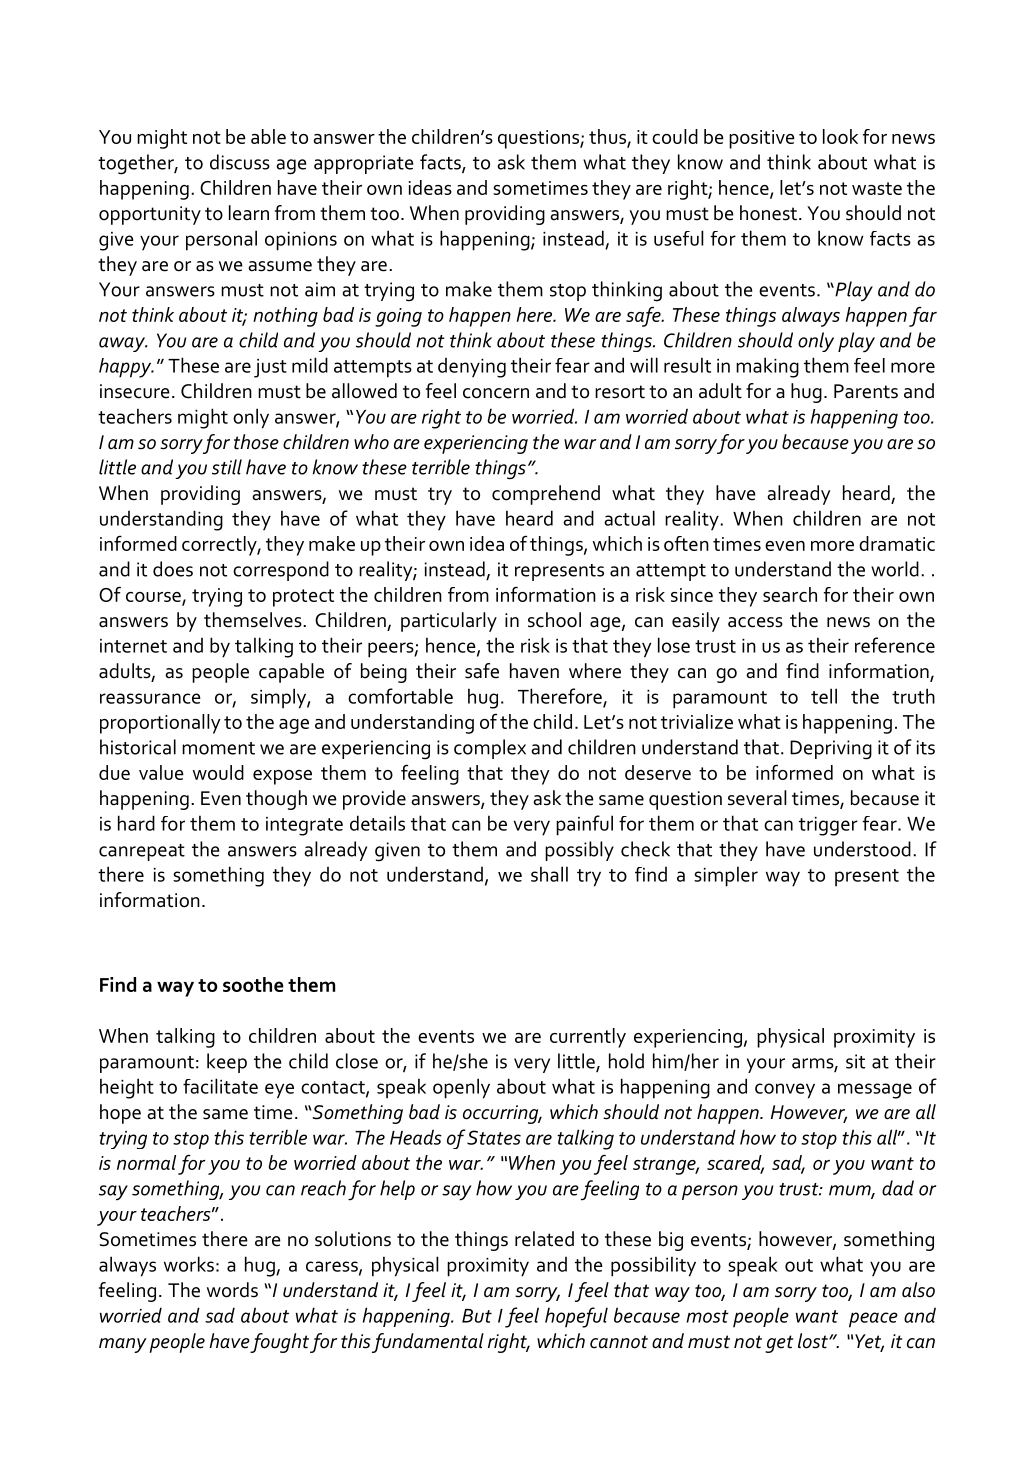 The height and width of the document is (1462, 1034). What do you see at coordinates (477, 1316) in the document?
I see `But` at bounding box center [477, 1316].
